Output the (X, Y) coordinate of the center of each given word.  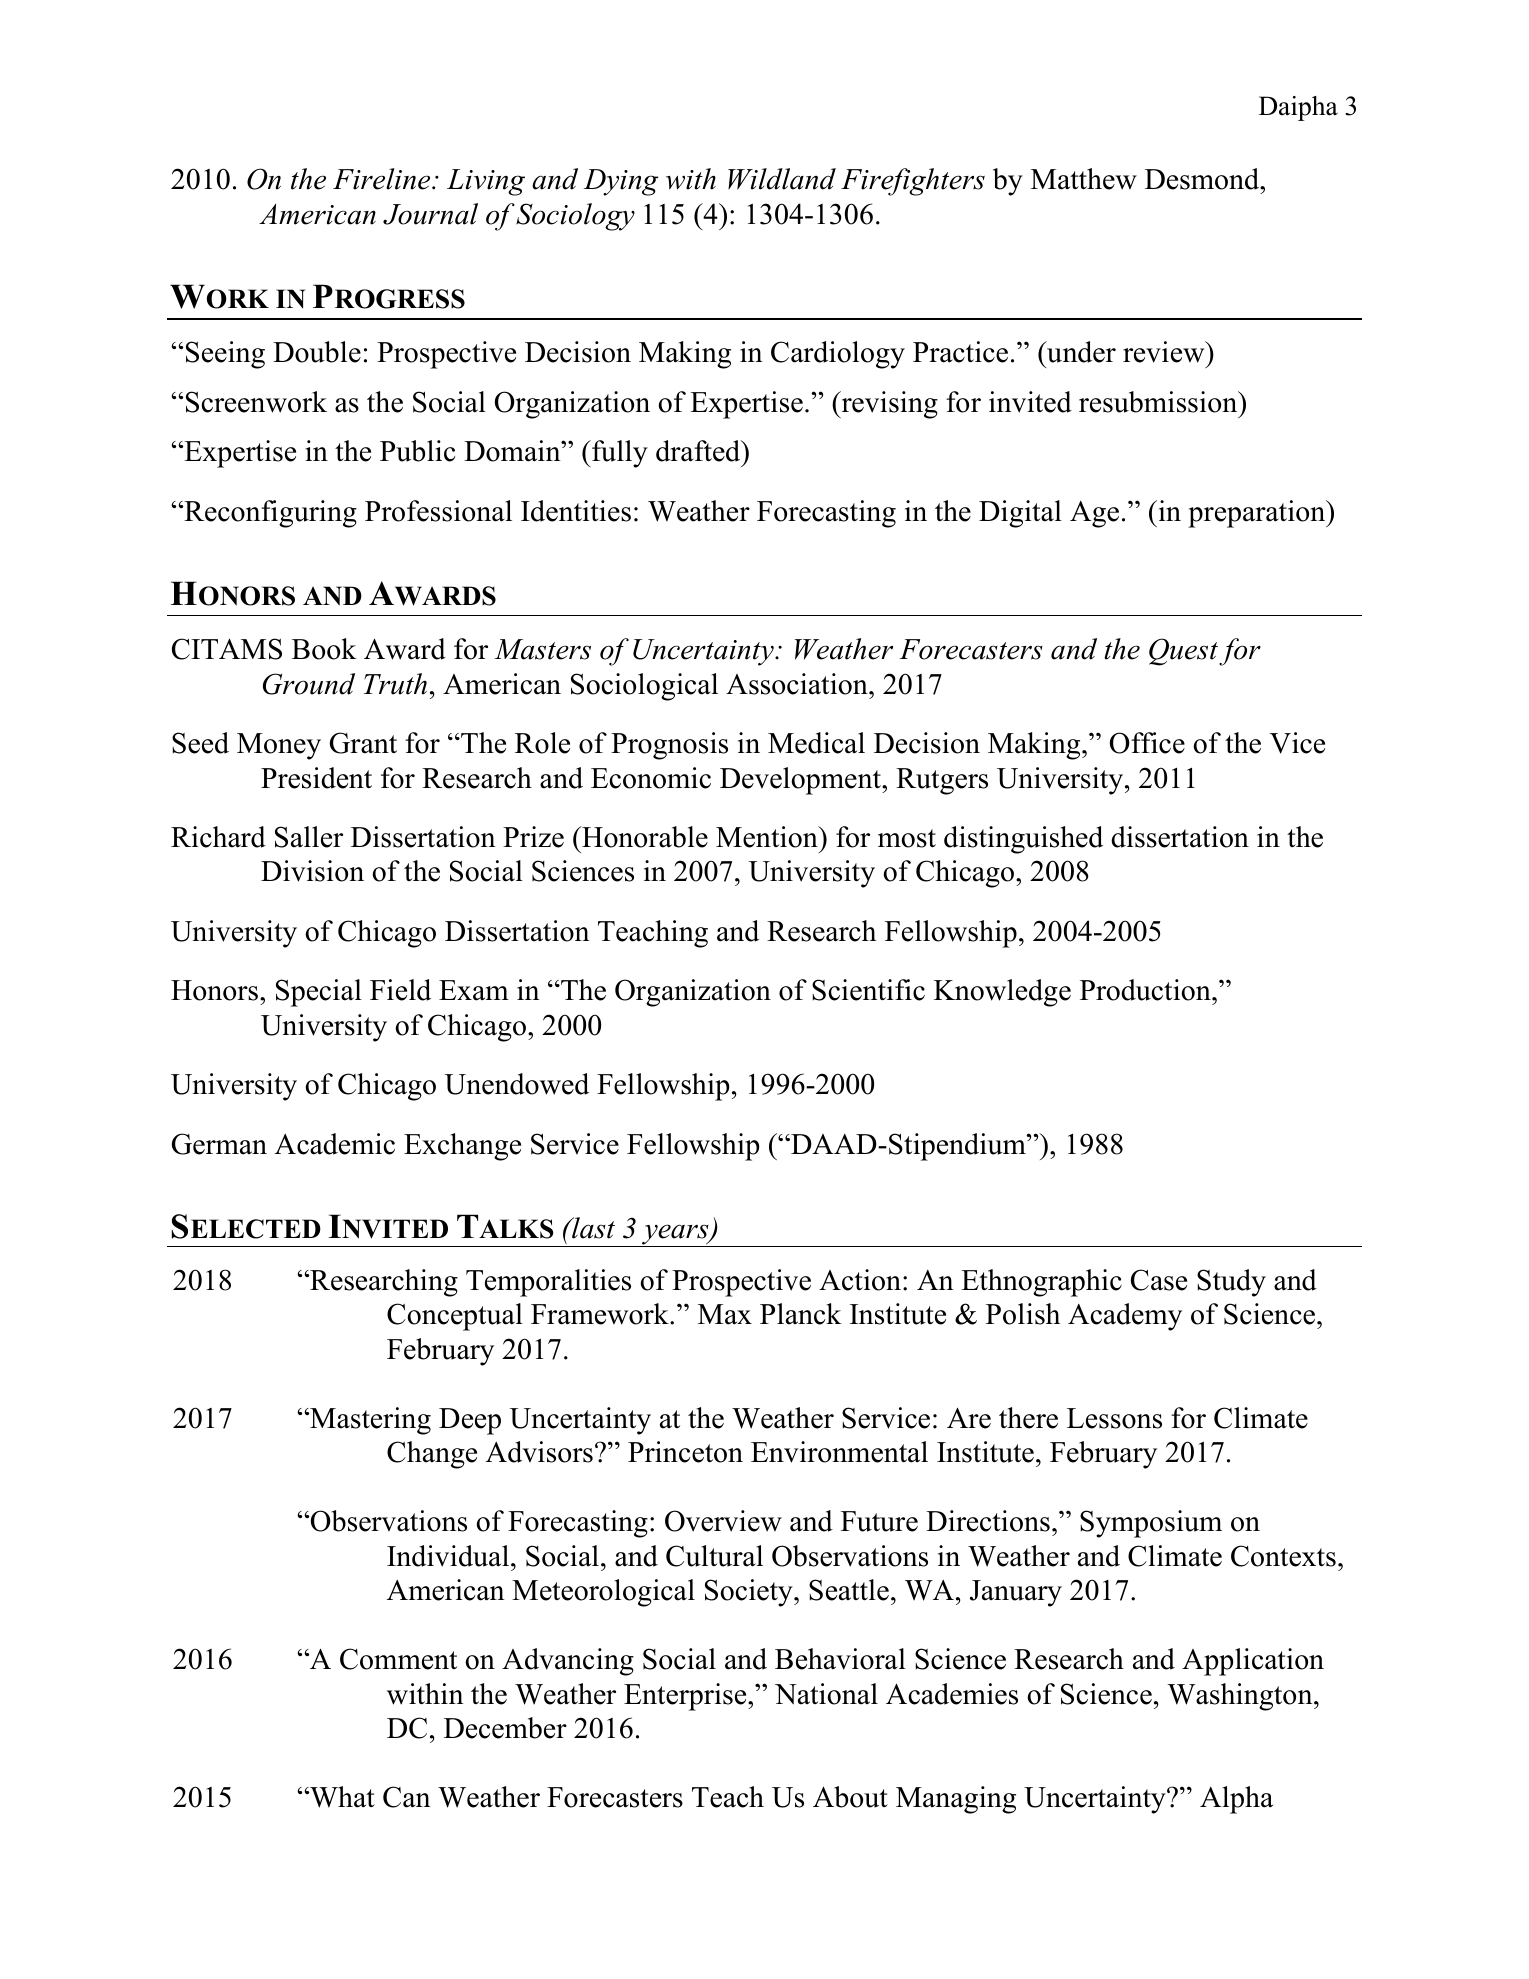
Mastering (369, 1421)
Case (1159, 1280)
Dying (621, 182)
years (675, 1235)
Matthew (1084, 179)
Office (1147, 743)
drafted (699, 451)
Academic (335, 1144)
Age (1094, 514)
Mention (768, 837)
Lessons (1114, 1418)
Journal (430, 214)
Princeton (685, 1452)
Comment (398, 1659)
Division (312, 871)
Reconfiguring (269, 514)
